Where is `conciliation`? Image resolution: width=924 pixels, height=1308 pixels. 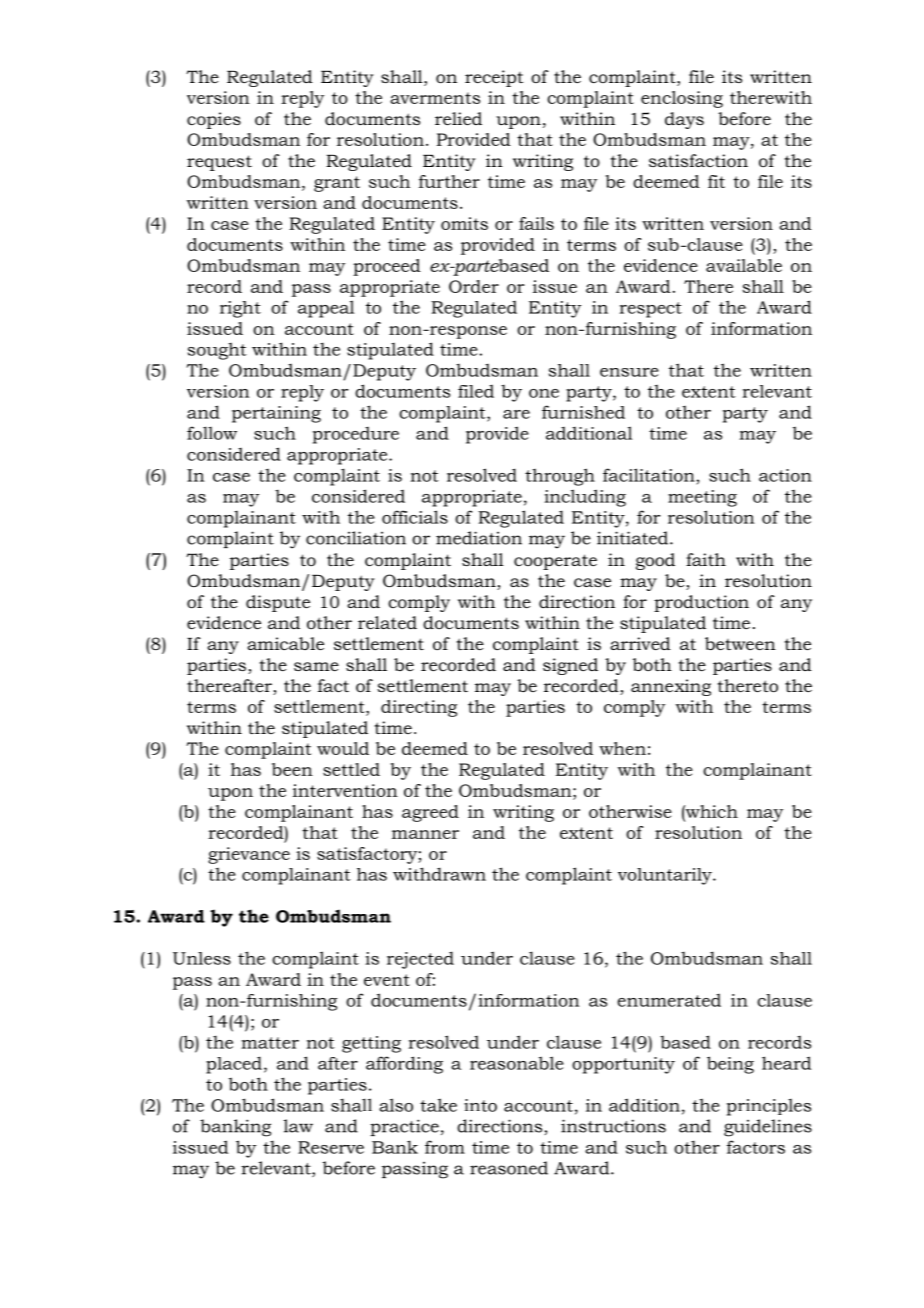 conciliation is located at coordinates (356, 538).
